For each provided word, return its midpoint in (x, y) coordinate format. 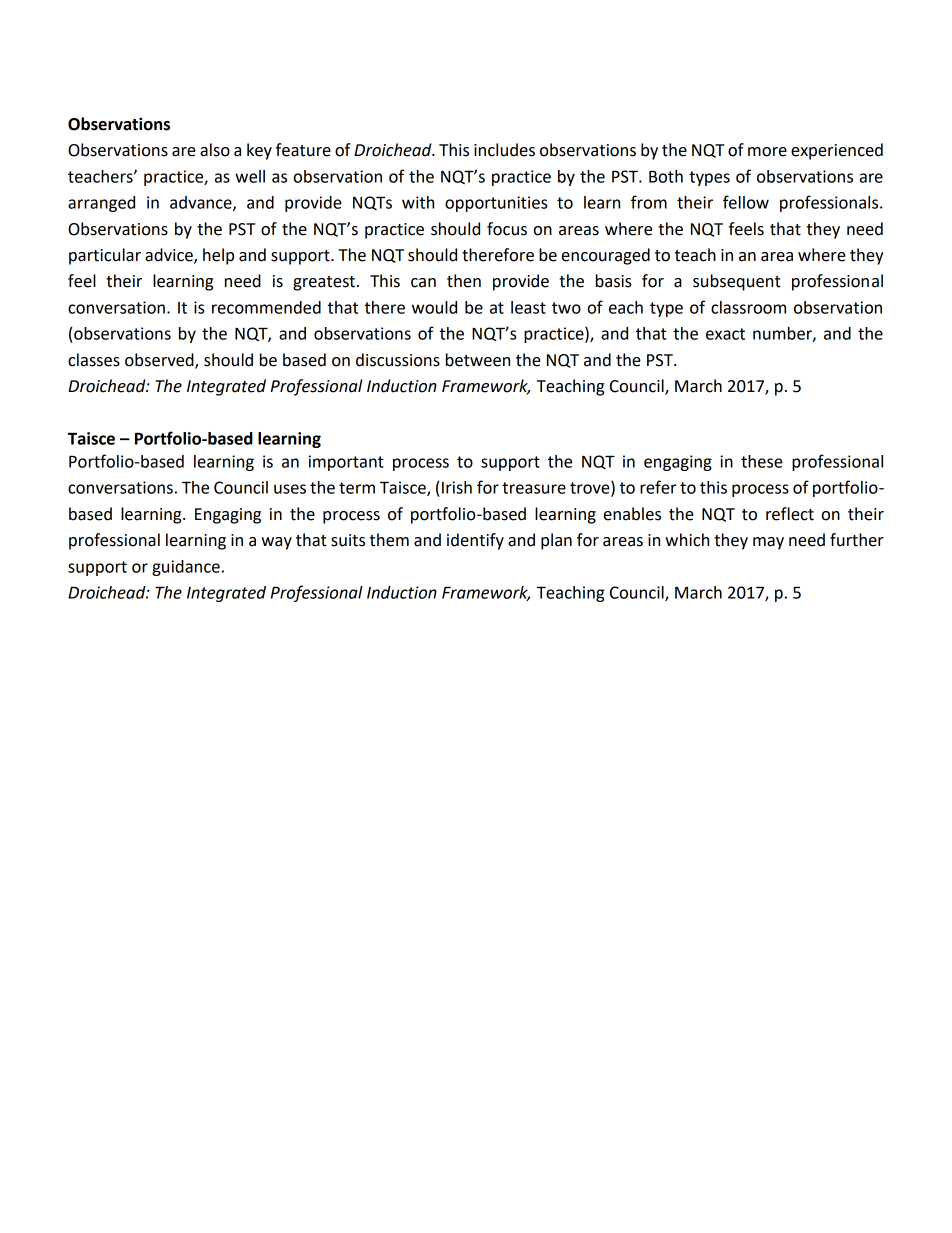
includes (504, 150)
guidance (186, 568)
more (767, 152)
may (768, 543)
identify (475, 541)
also (215, 150)
